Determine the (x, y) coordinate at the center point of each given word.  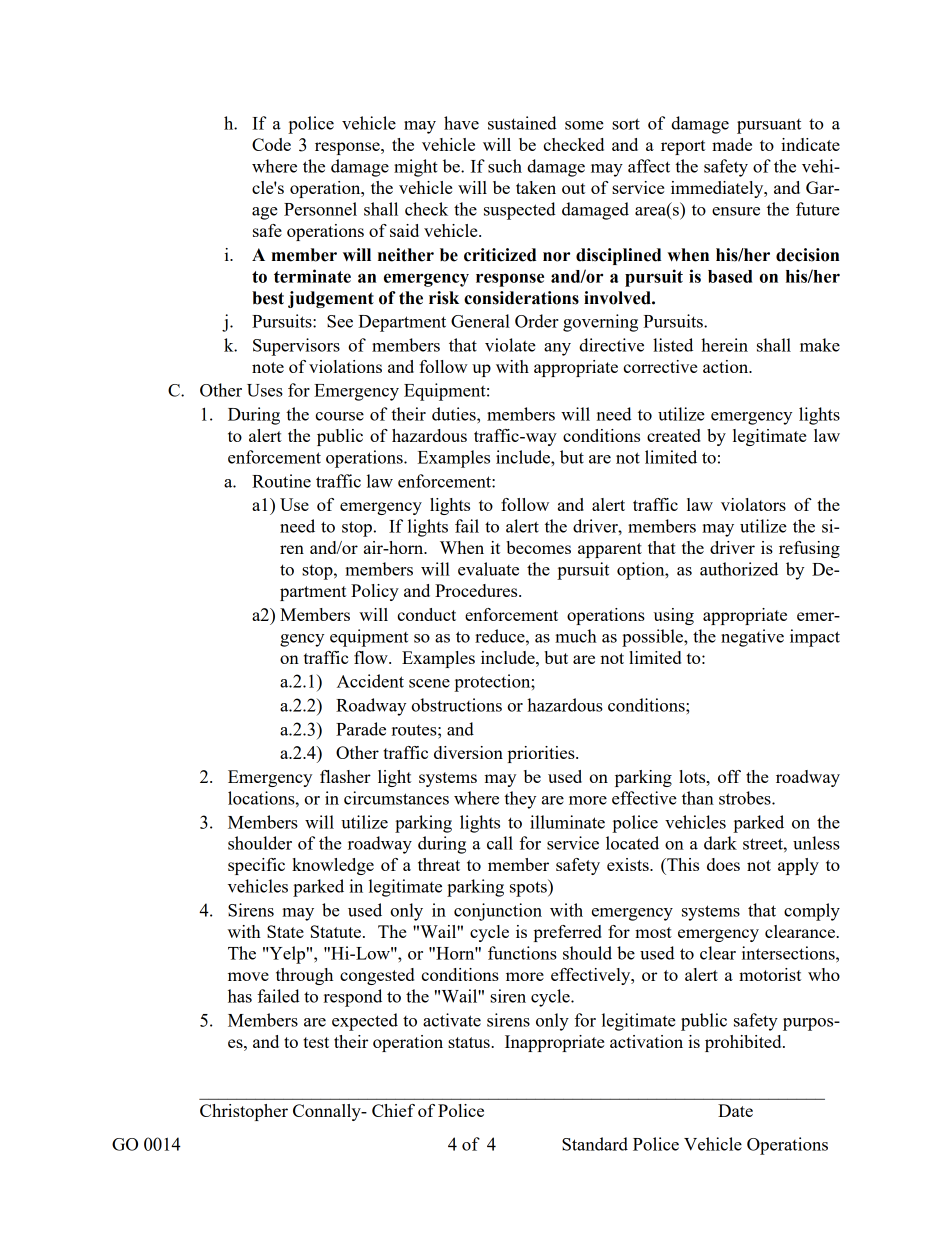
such (505, 166)
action (727, 366)
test (316, 1042)
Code (271, 144)
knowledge (333, 866)
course (339, 416)
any (557, 349)
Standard (595, 1144)
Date (735, 1110)
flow (372, 657)
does (723, 864)
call (500, 843)
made (732, 144)
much (576, 636)
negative (752, 638)
